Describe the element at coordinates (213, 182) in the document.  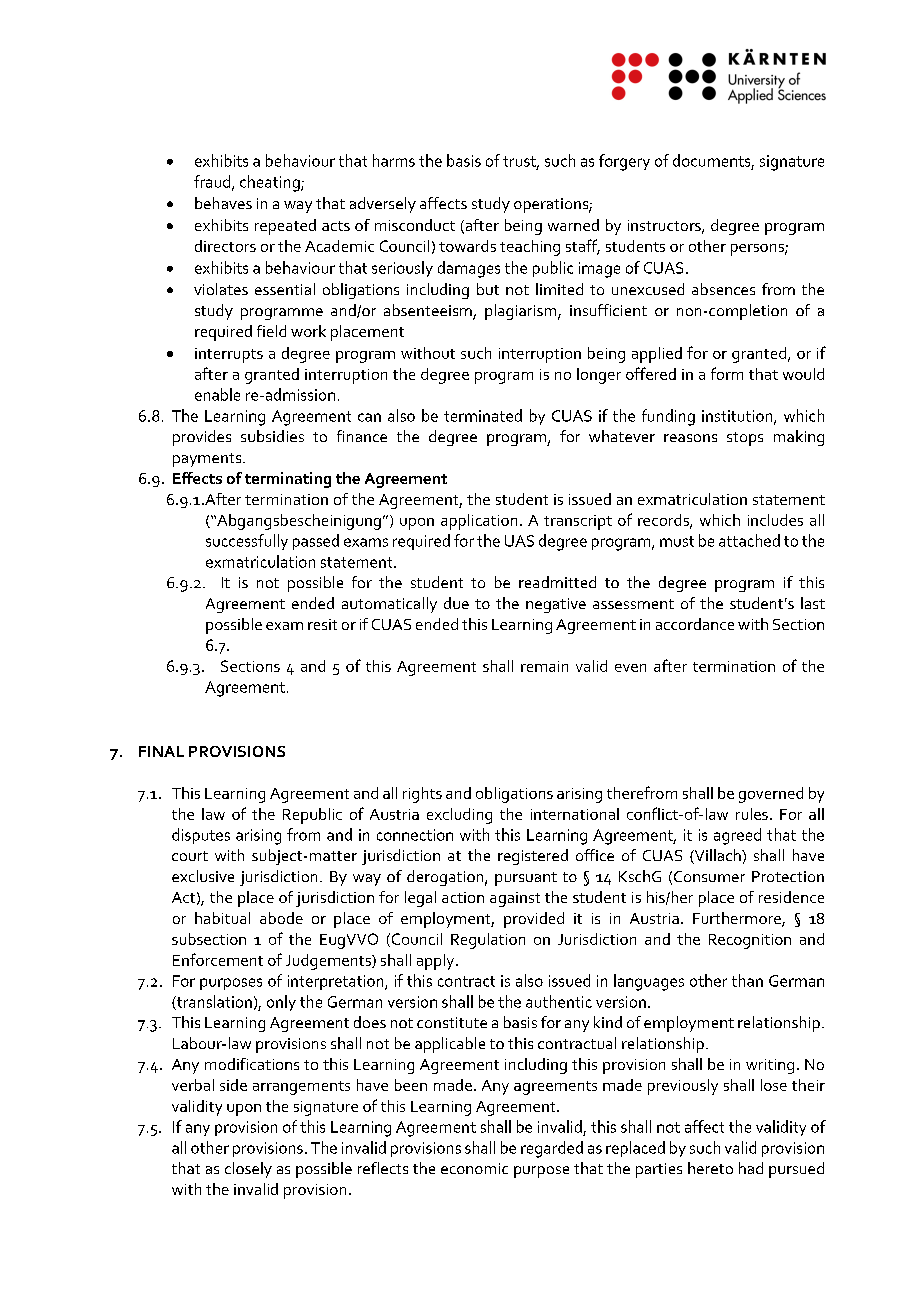
I see `fraud` at that location.
